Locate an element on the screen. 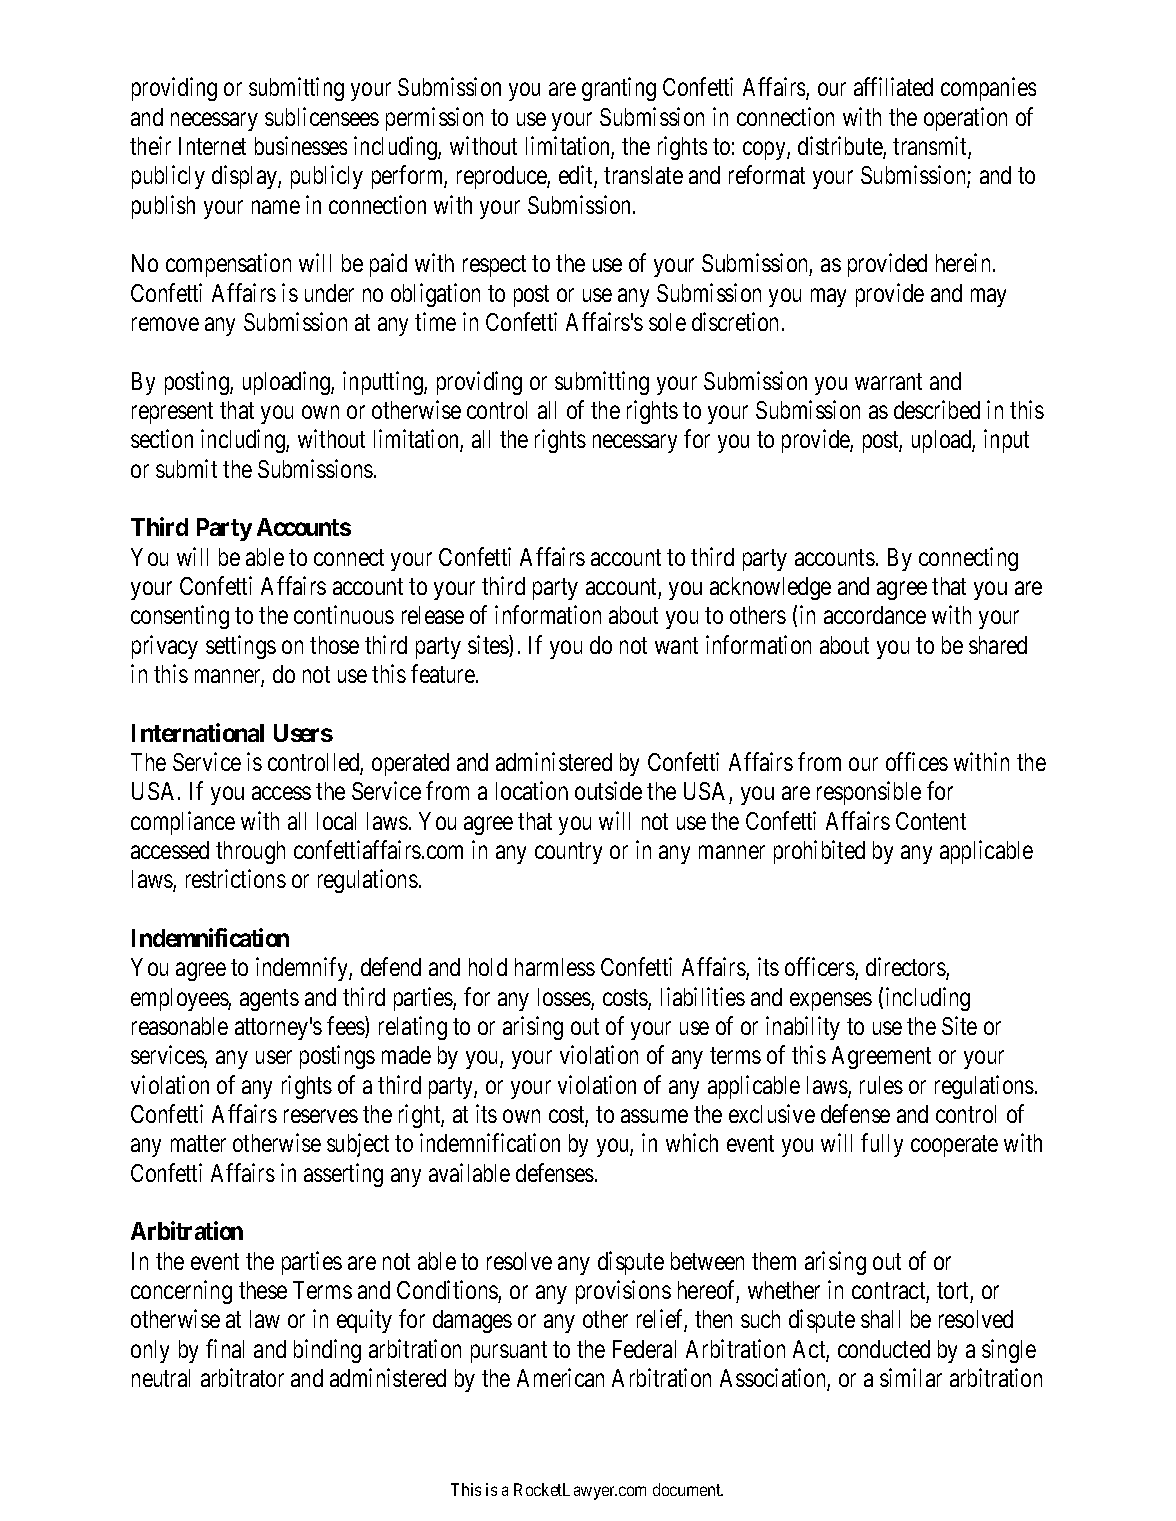 Image resolution: width=1176 pixels, height=1521 pixels. American is located at coordinates (560, 1377).
